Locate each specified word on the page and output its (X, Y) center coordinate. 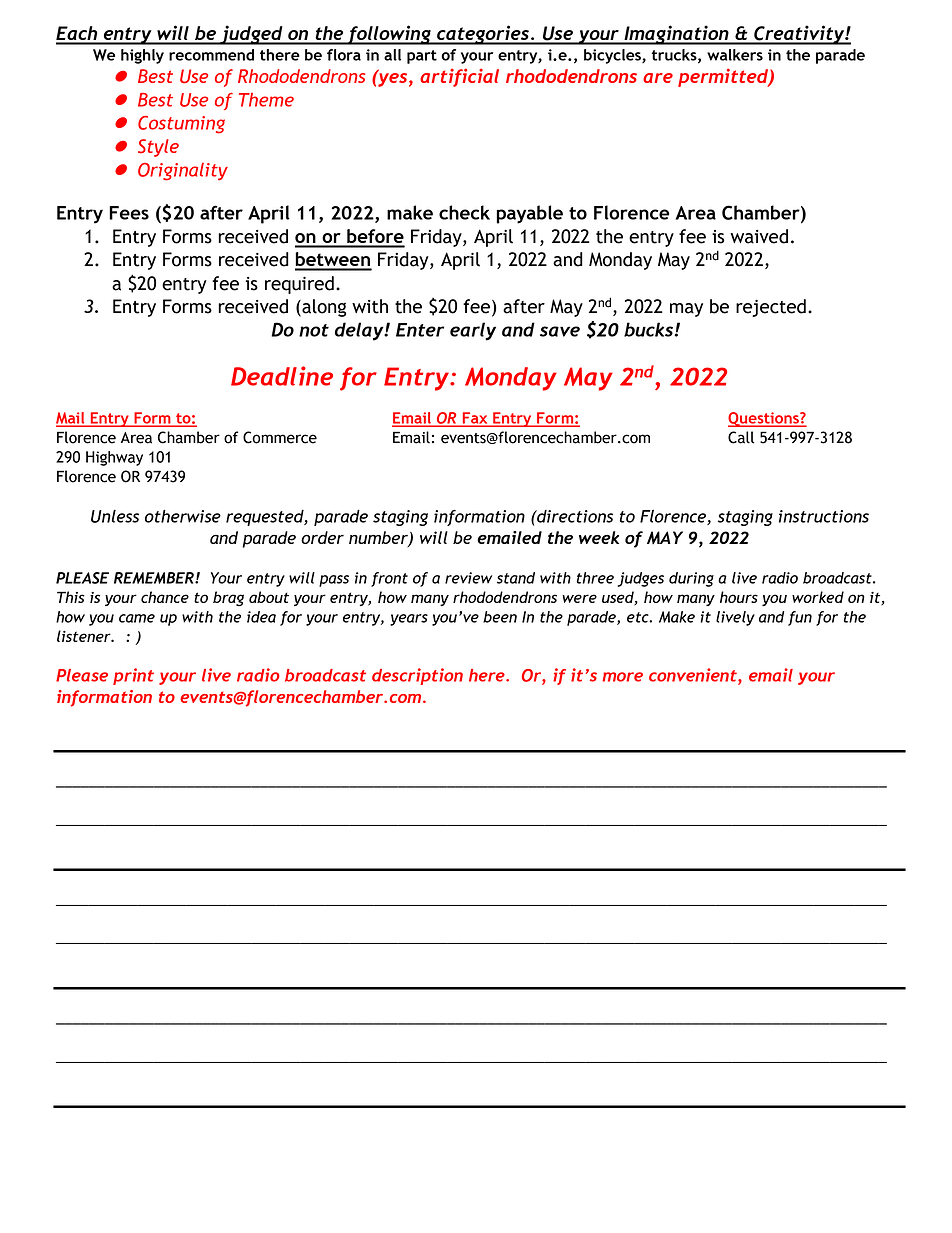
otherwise (183, 516)
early (473, 331)
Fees (129, 213)
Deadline (282, 376)
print (133, 676)
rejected (771, 308)
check (464, 212)
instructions (824, 516)
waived (759, 236)
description (417, 676)
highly (142, 56)
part (422, 57)
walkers (735, 55)
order (322, 537)
